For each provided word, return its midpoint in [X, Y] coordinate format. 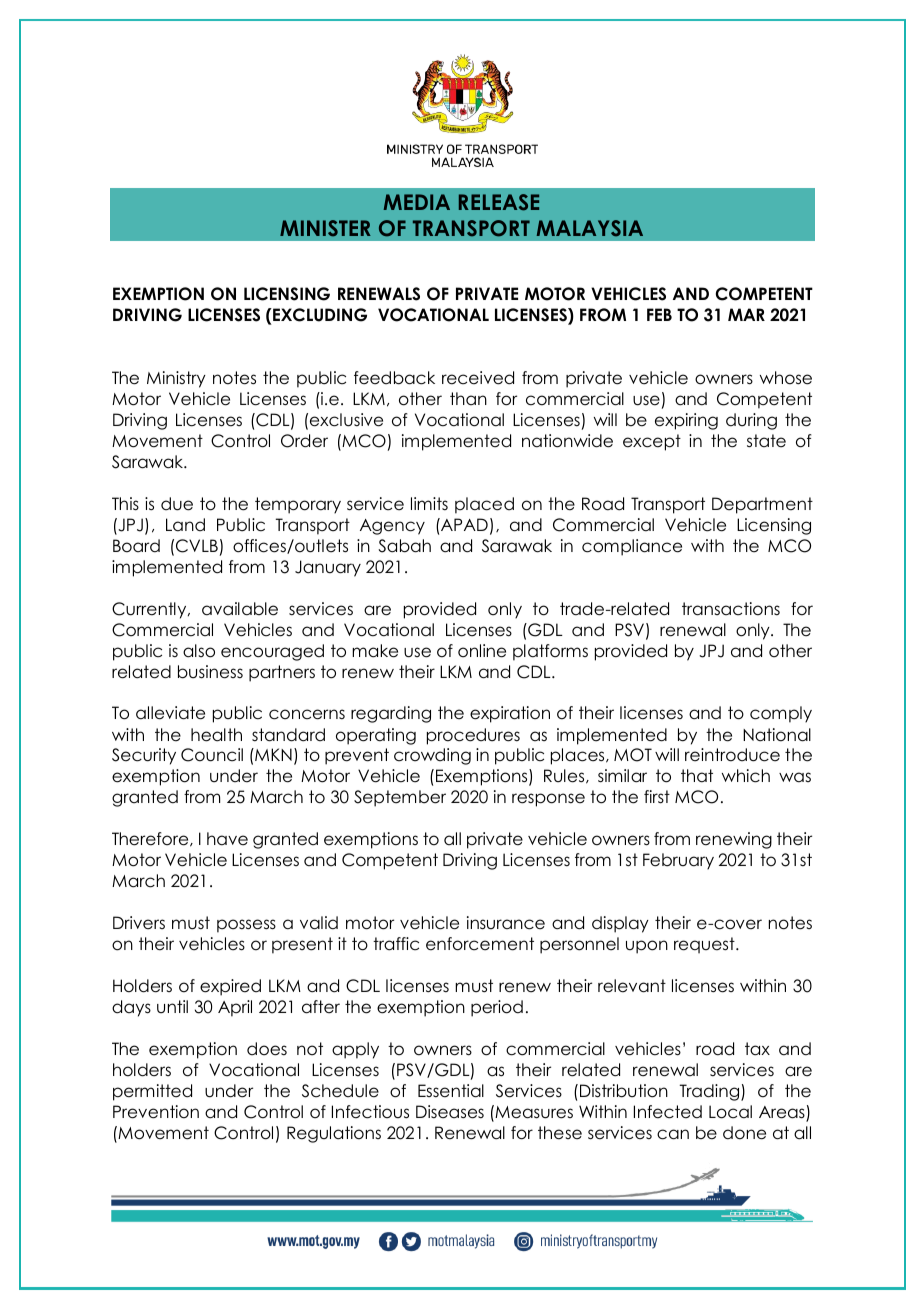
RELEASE [499, 202]
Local [730, 1112]
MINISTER [325, 228]
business [210, 672]
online [482, 651]
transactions [731, 609]
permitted [152, 1092]
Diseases [450, 1112]
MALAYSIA [590, 228]
